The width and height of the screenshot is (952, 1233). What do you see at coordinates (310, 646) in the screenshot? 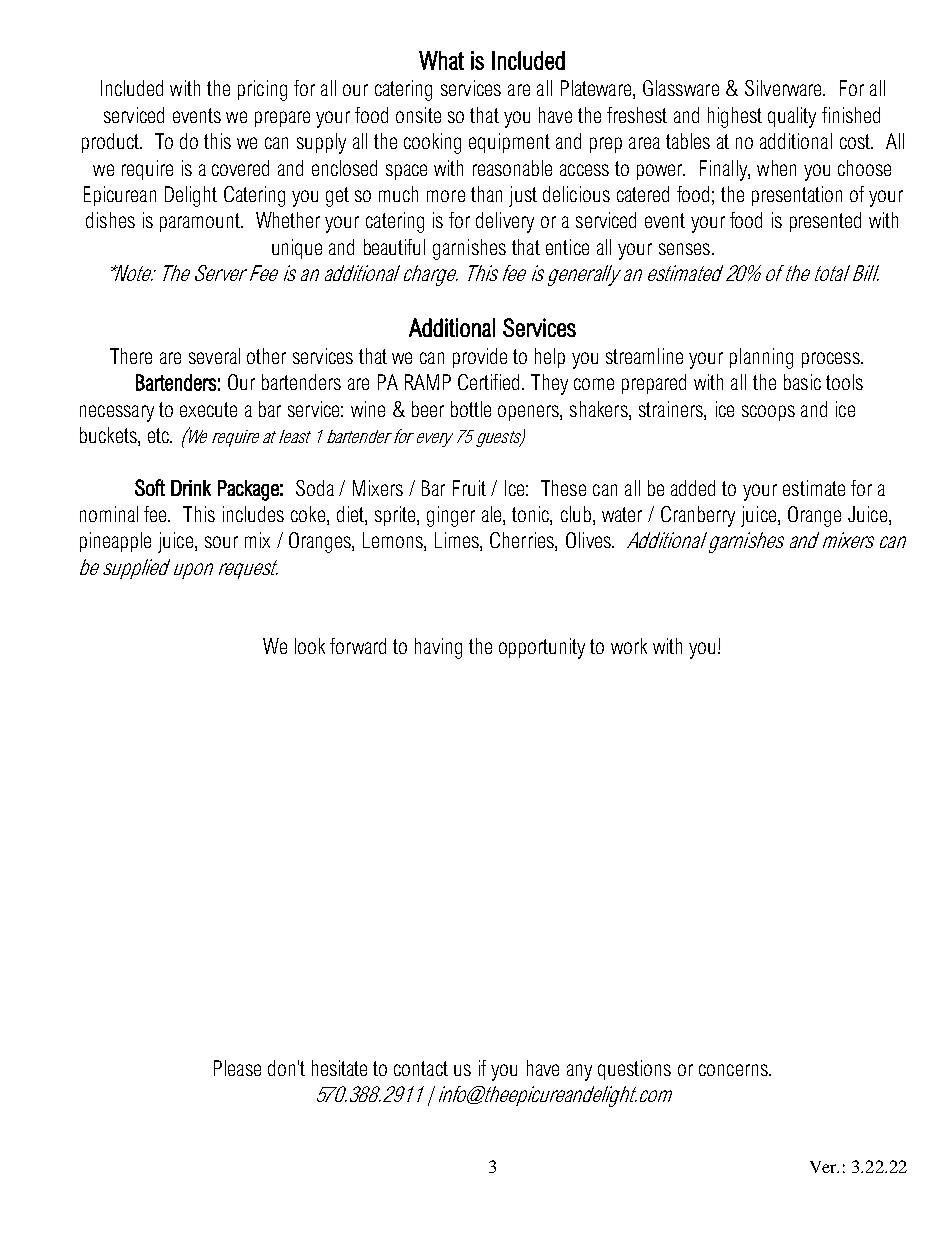
I see `look` at bounding box center [310, 646].
